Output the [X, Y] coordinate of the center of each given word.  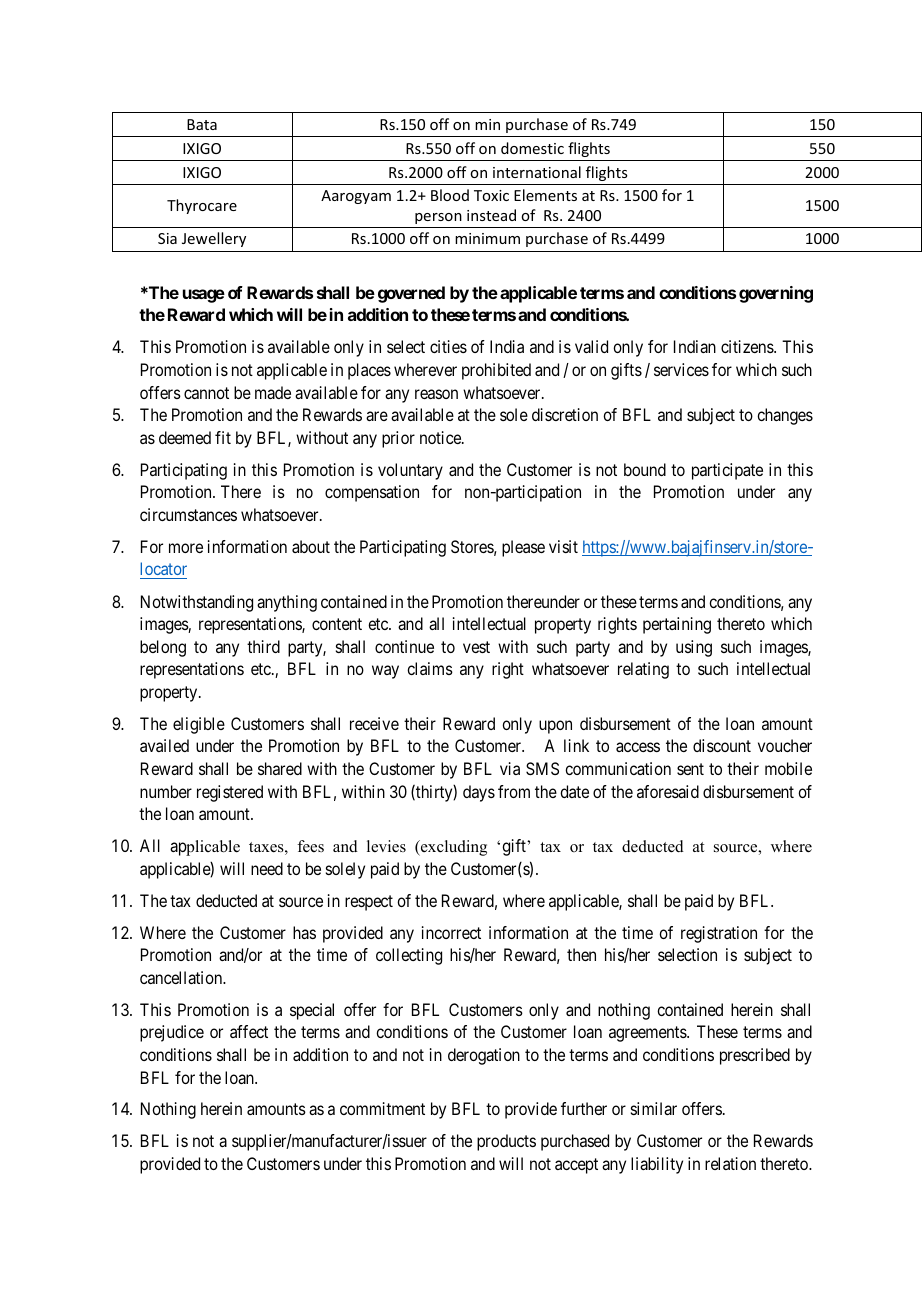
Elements [545, 195]
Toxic [491, 195]
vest [476, 647]
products [506, 1142]
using [694, 648]
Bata [202, 124]
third [263, 646]
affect [249, 1031]
